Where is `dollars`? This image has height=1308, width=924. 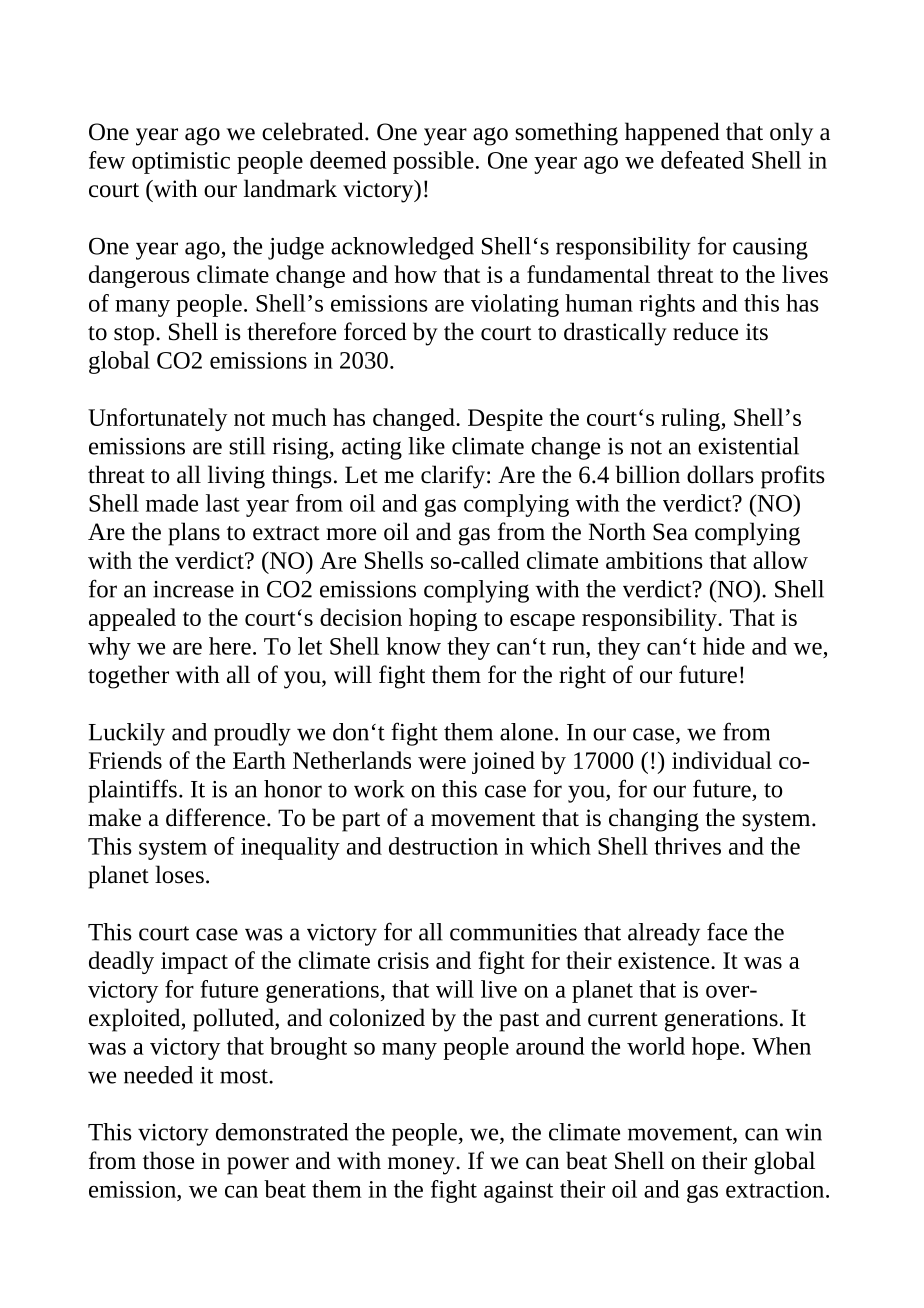 dollars is located at coordinates (720, 474).
